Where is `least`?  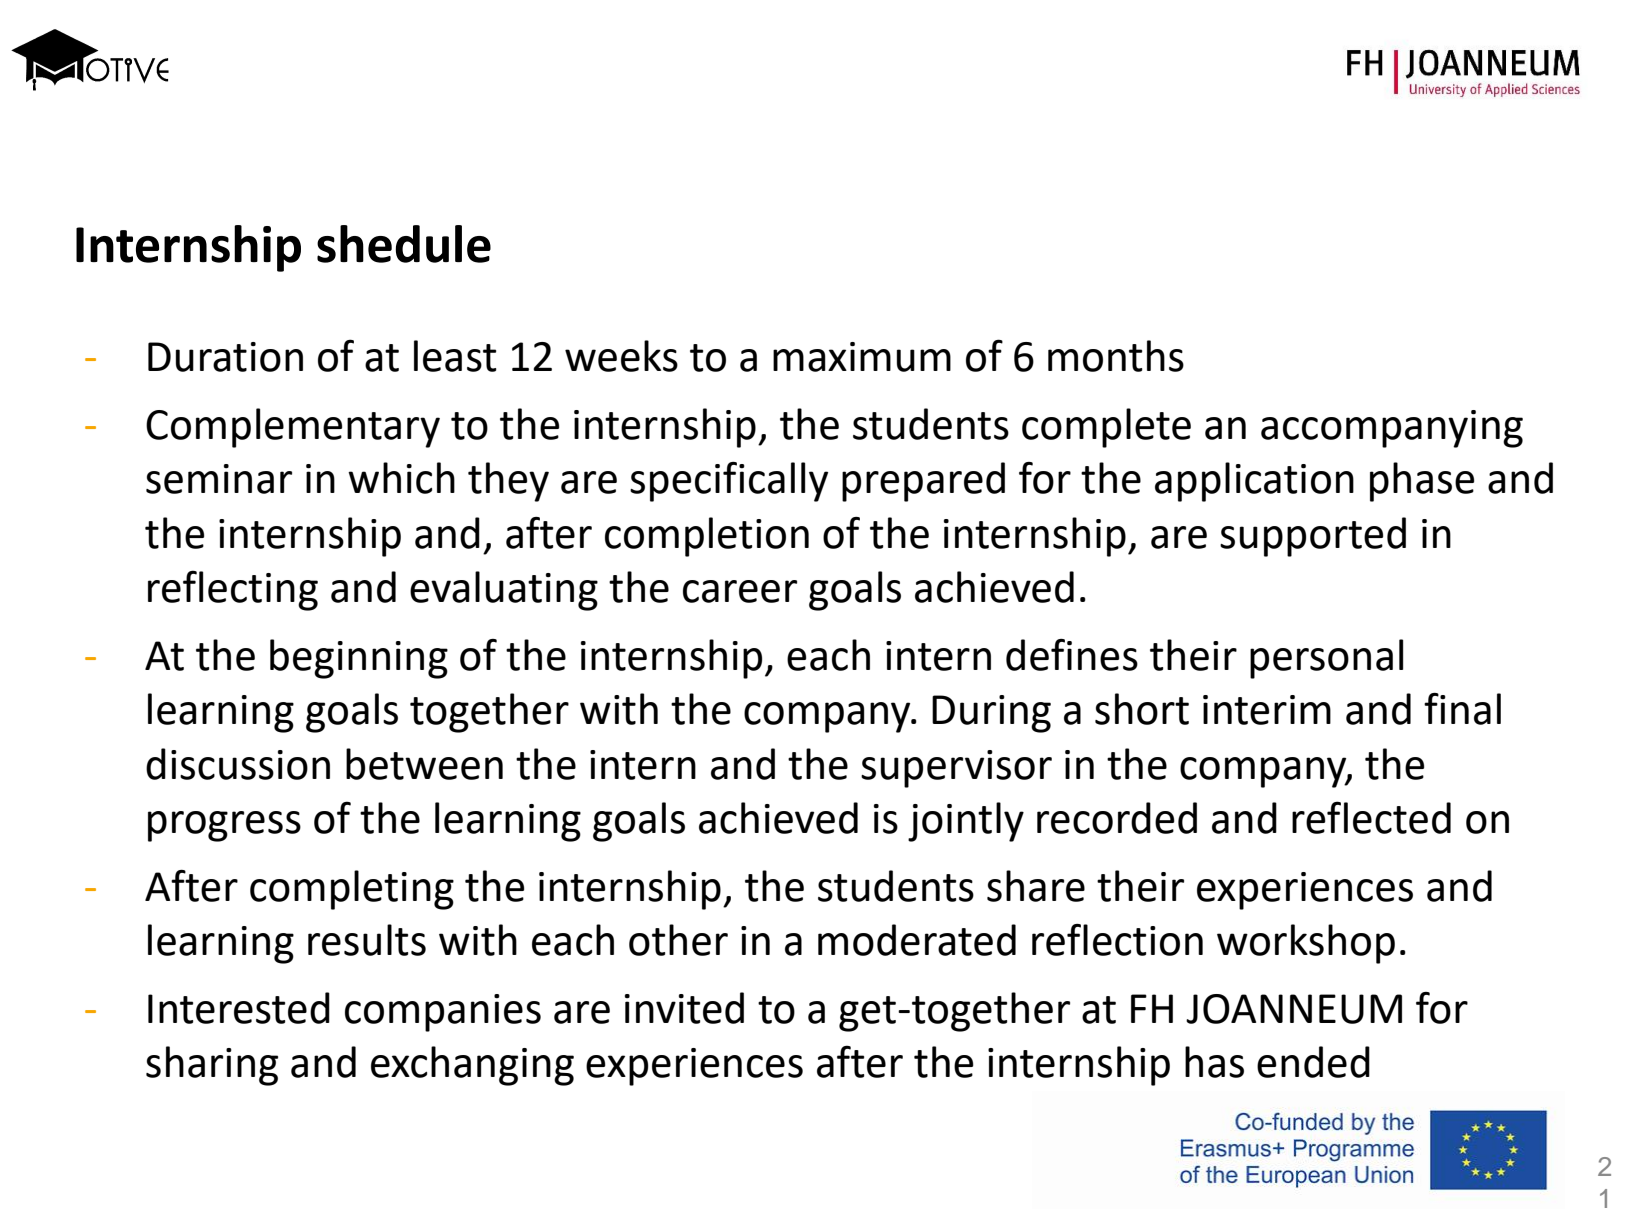 least is located at coordinates (455, 356).
